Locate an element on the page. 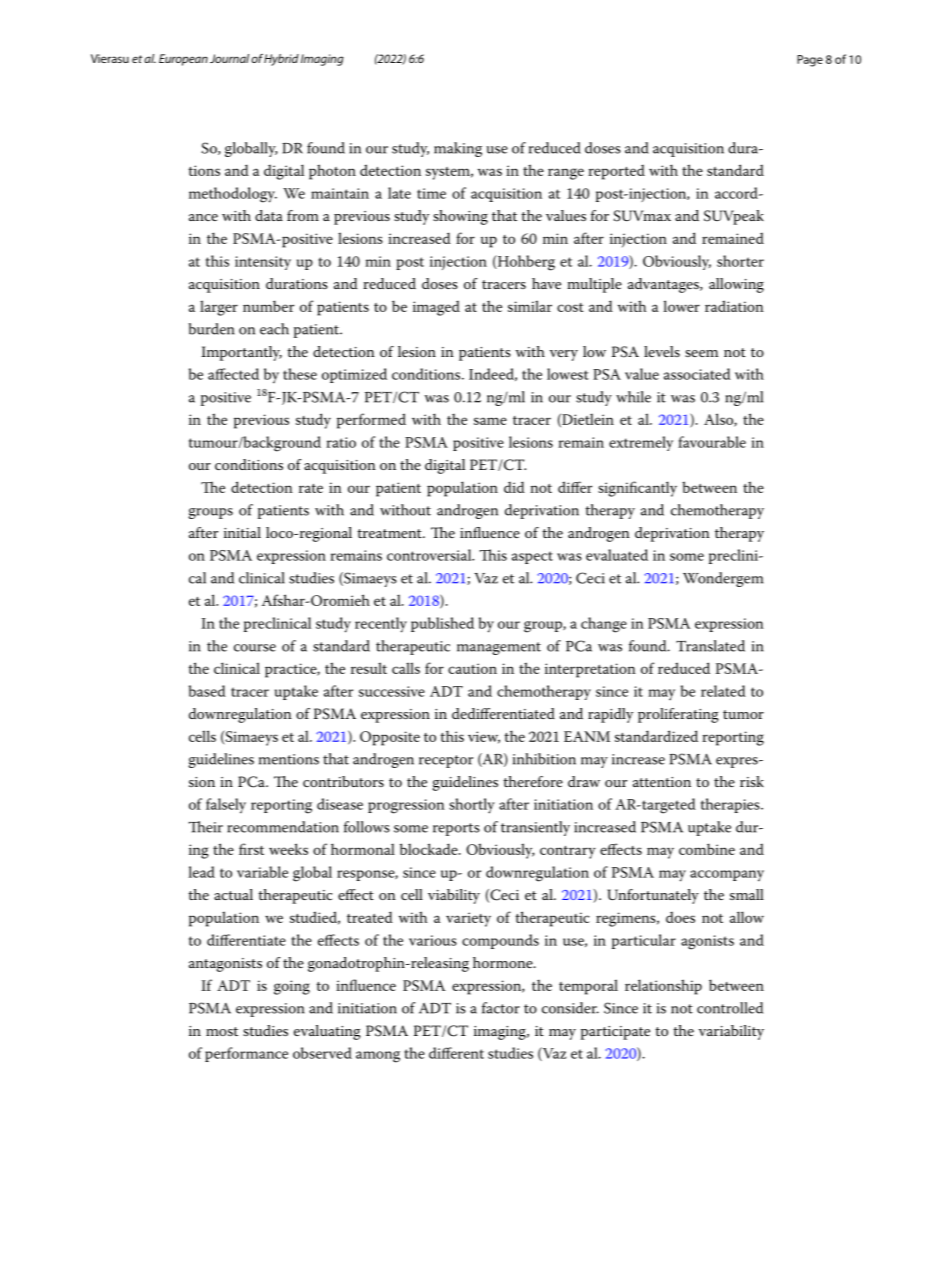  most is located at coordinates (222, 1031).
